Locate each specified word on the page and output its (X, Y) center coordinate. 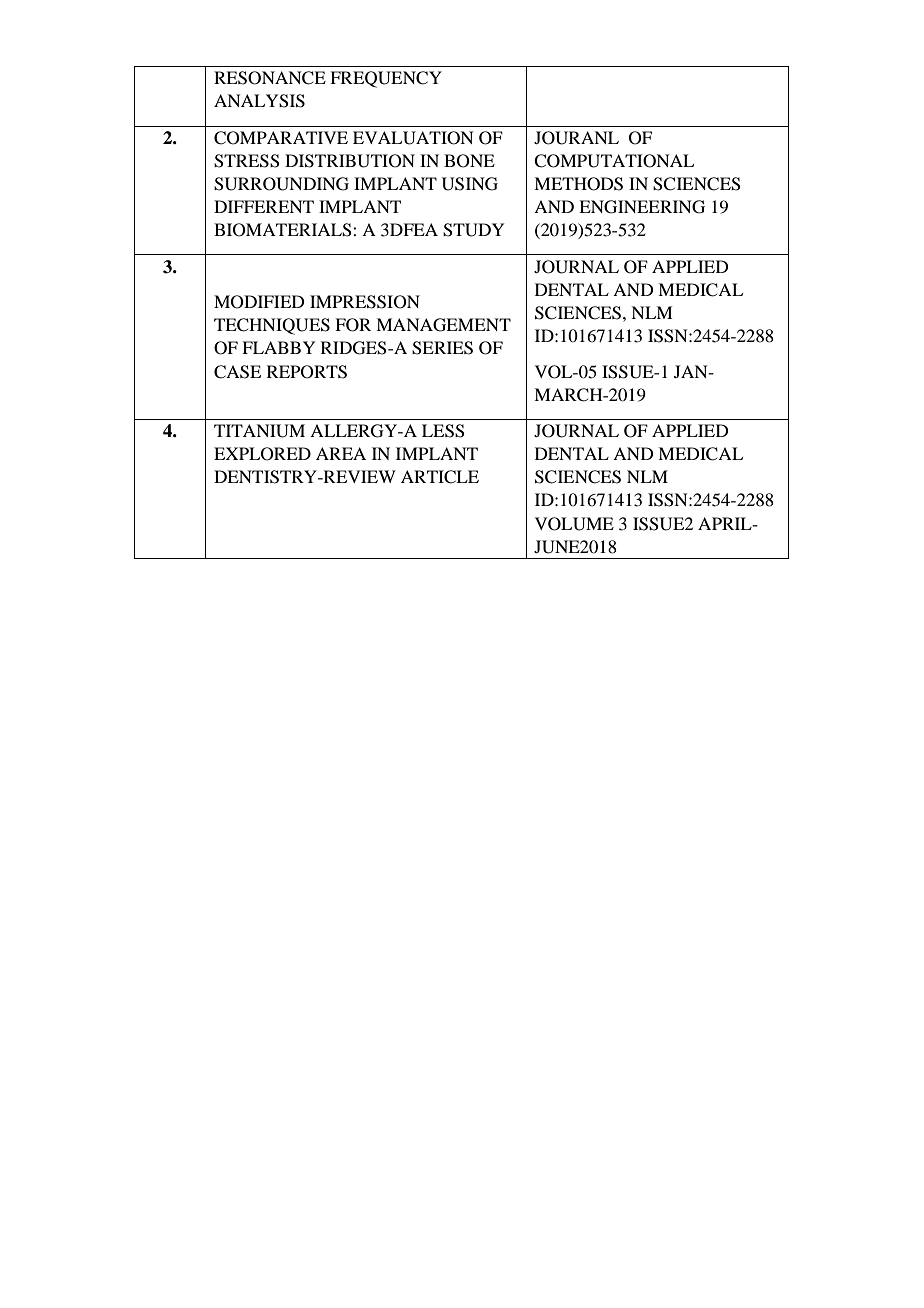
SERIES (442, 348)
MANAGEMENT (443, 325)
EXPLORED (262, 454)
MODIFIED (259, 302)
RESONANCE (270, 78)
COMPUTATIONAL (614, 161)
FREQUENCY (386, 79)
